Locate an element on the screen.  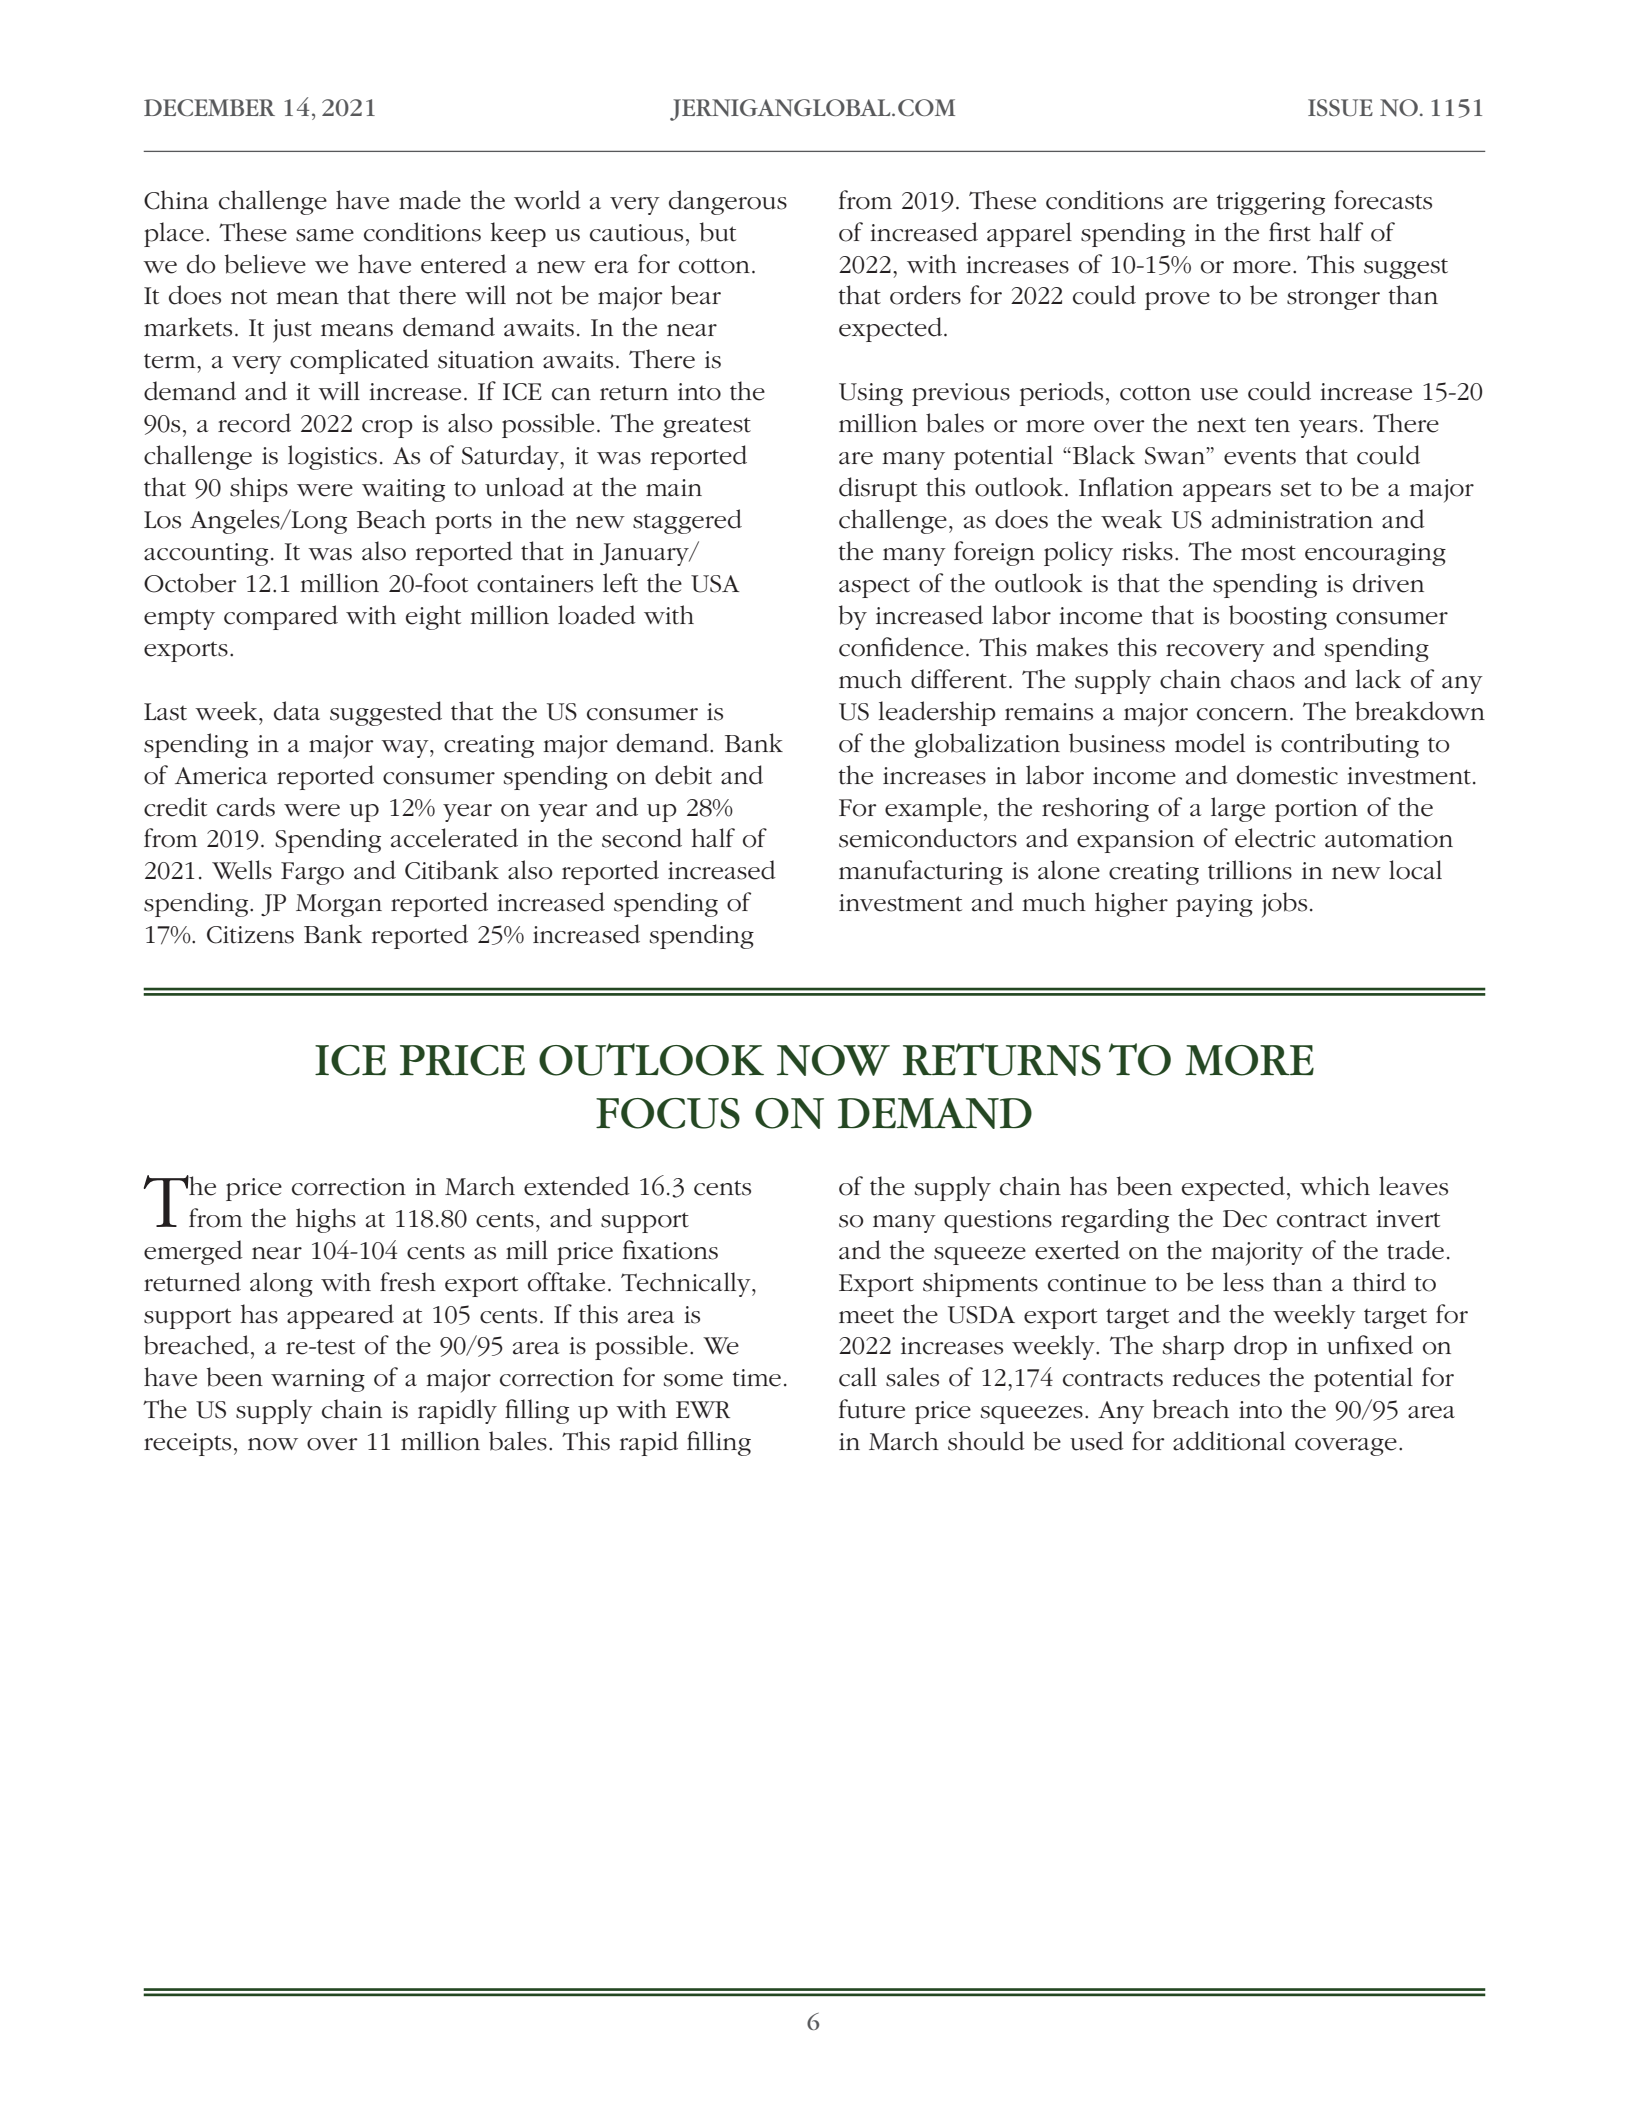
cards is located at coordinates (246, 807).
